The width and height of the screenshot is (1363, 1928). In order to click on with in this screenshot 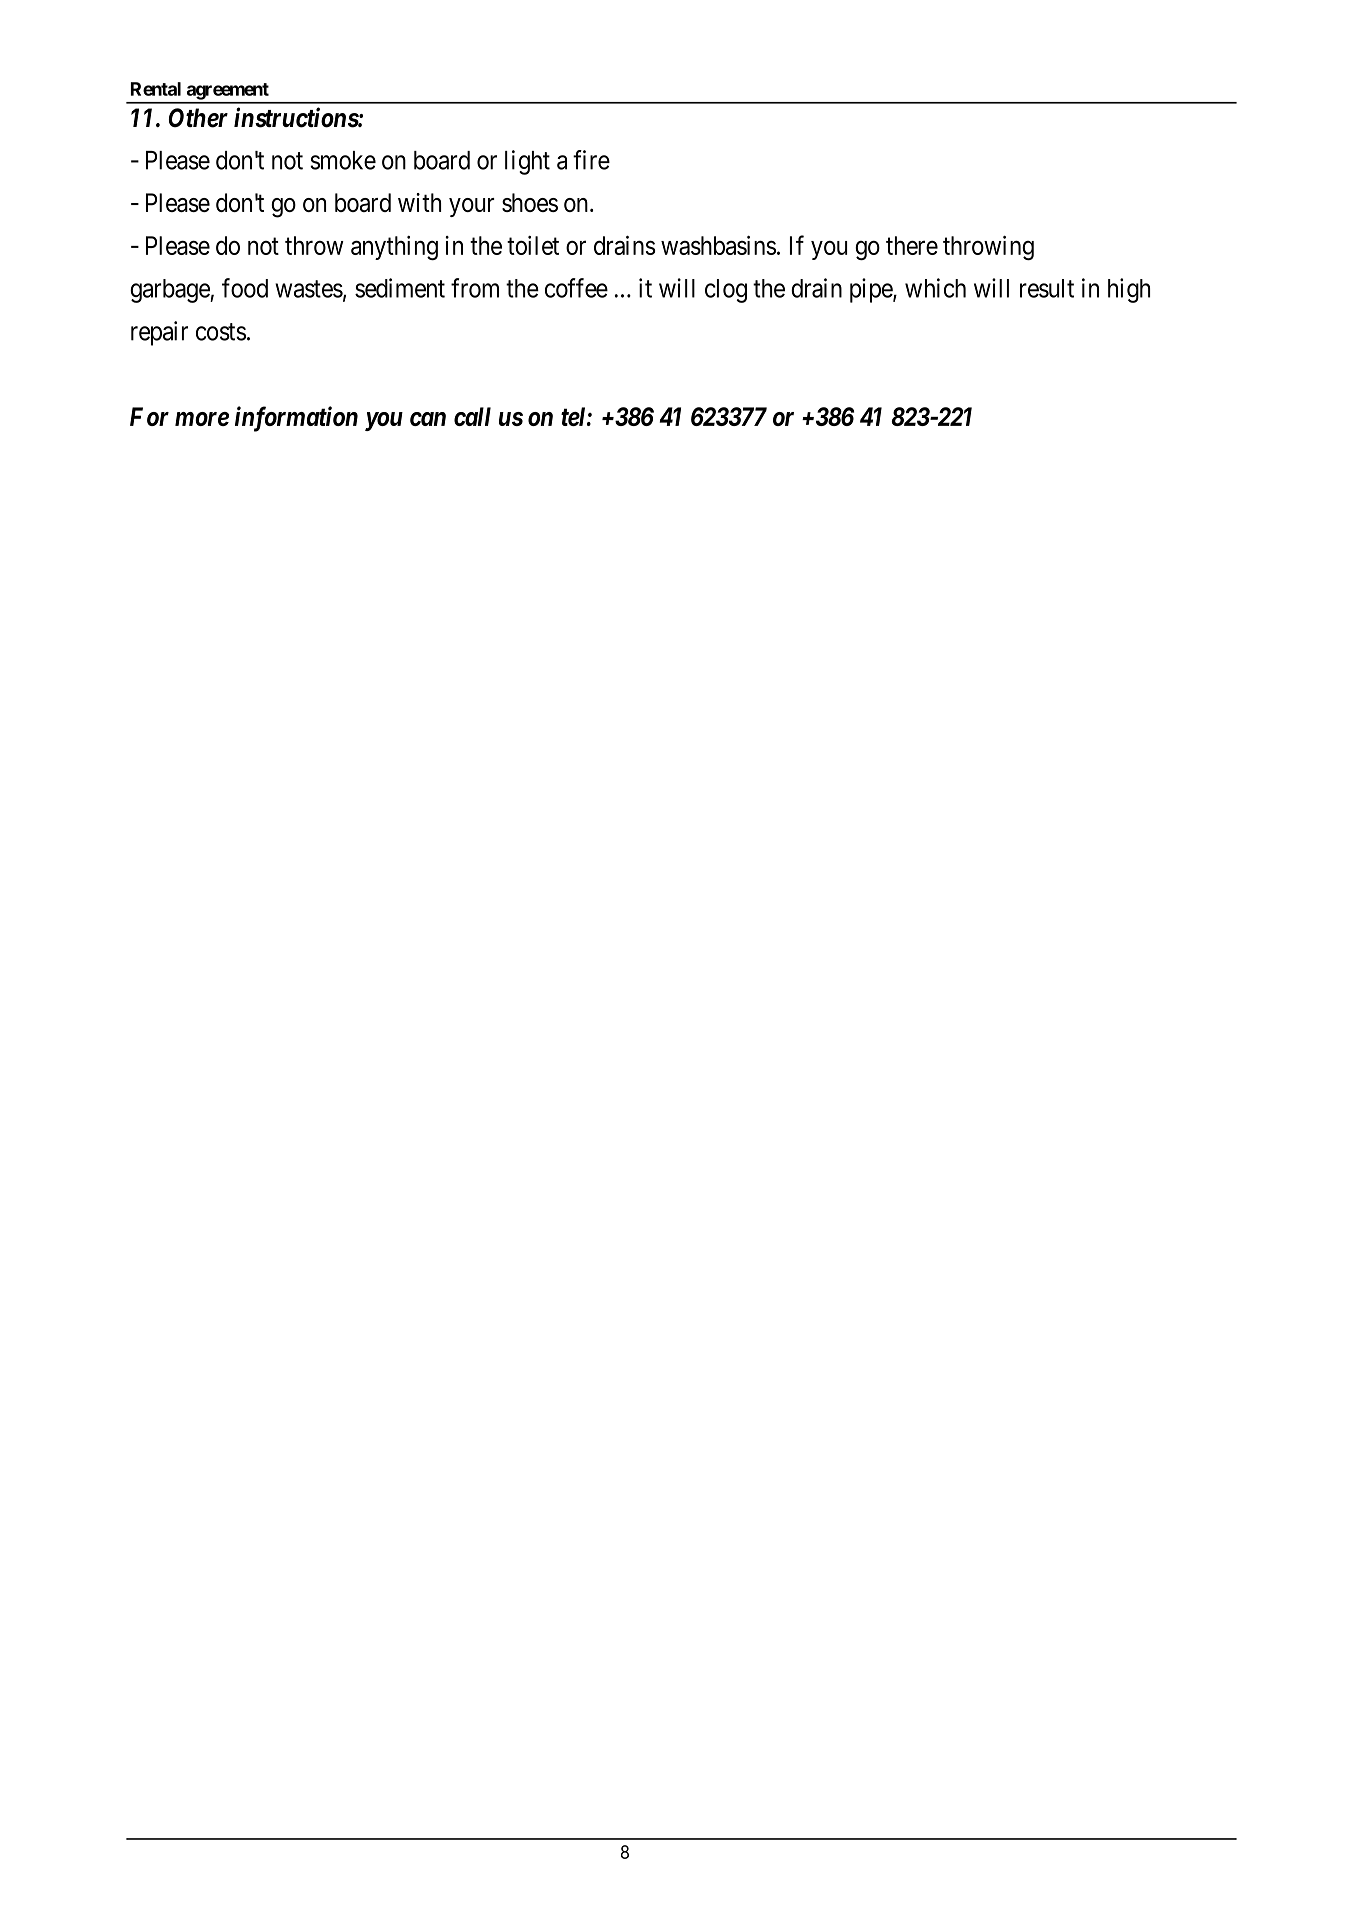, I will do `click(419, 202)`.
